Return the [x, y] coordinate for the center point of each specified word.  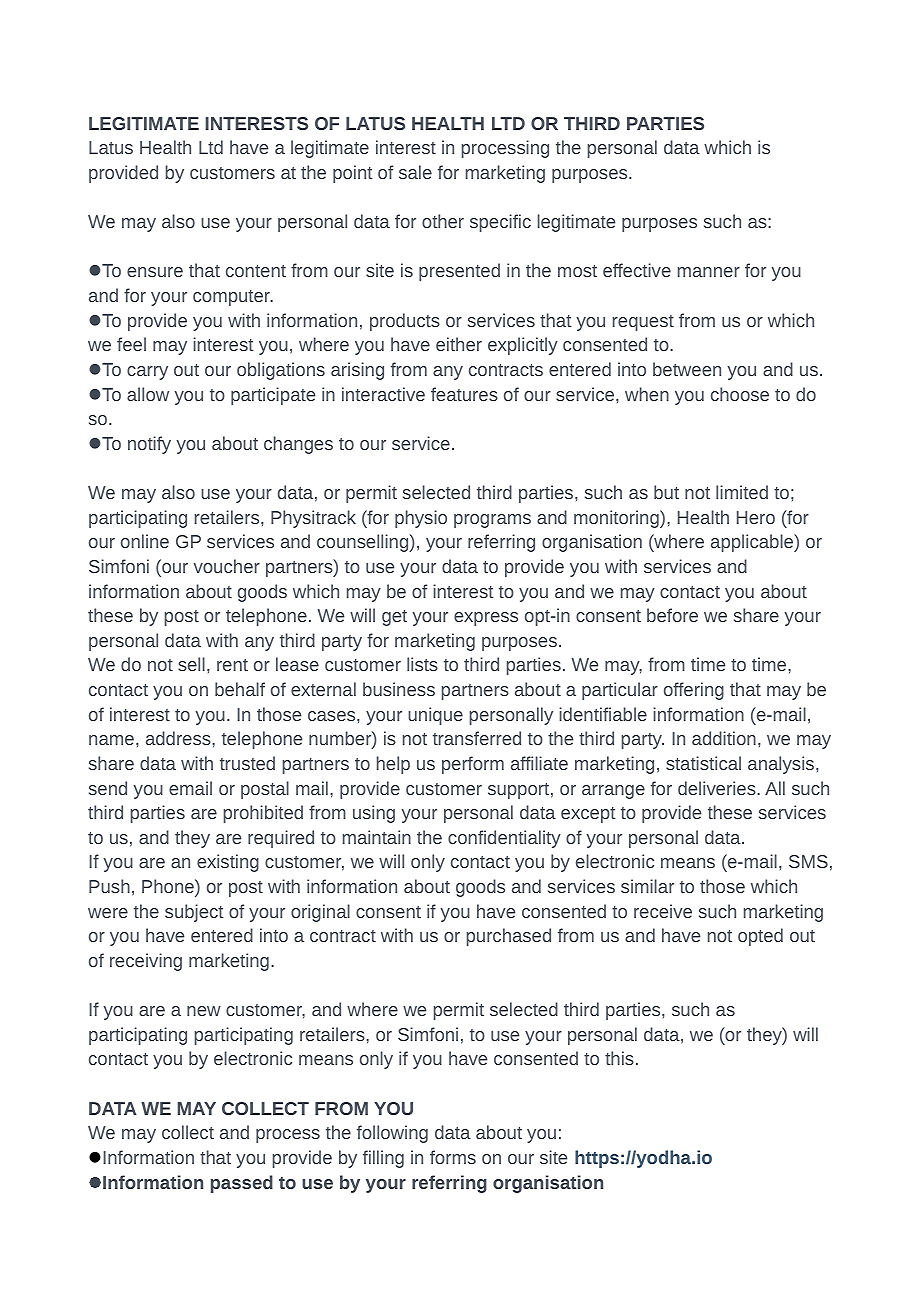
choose [740, 394]
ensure [155, 272]
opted [760, 937]
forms [453, 1157]
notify [149, 445]
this [619, 1058]
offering [694, 691]
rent [232, 665]
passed [242, 1184]
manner [709, 272]
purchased [509, 937]
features [464, 394]
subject [194, 913]
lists [422, 664]
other [443, 221]
